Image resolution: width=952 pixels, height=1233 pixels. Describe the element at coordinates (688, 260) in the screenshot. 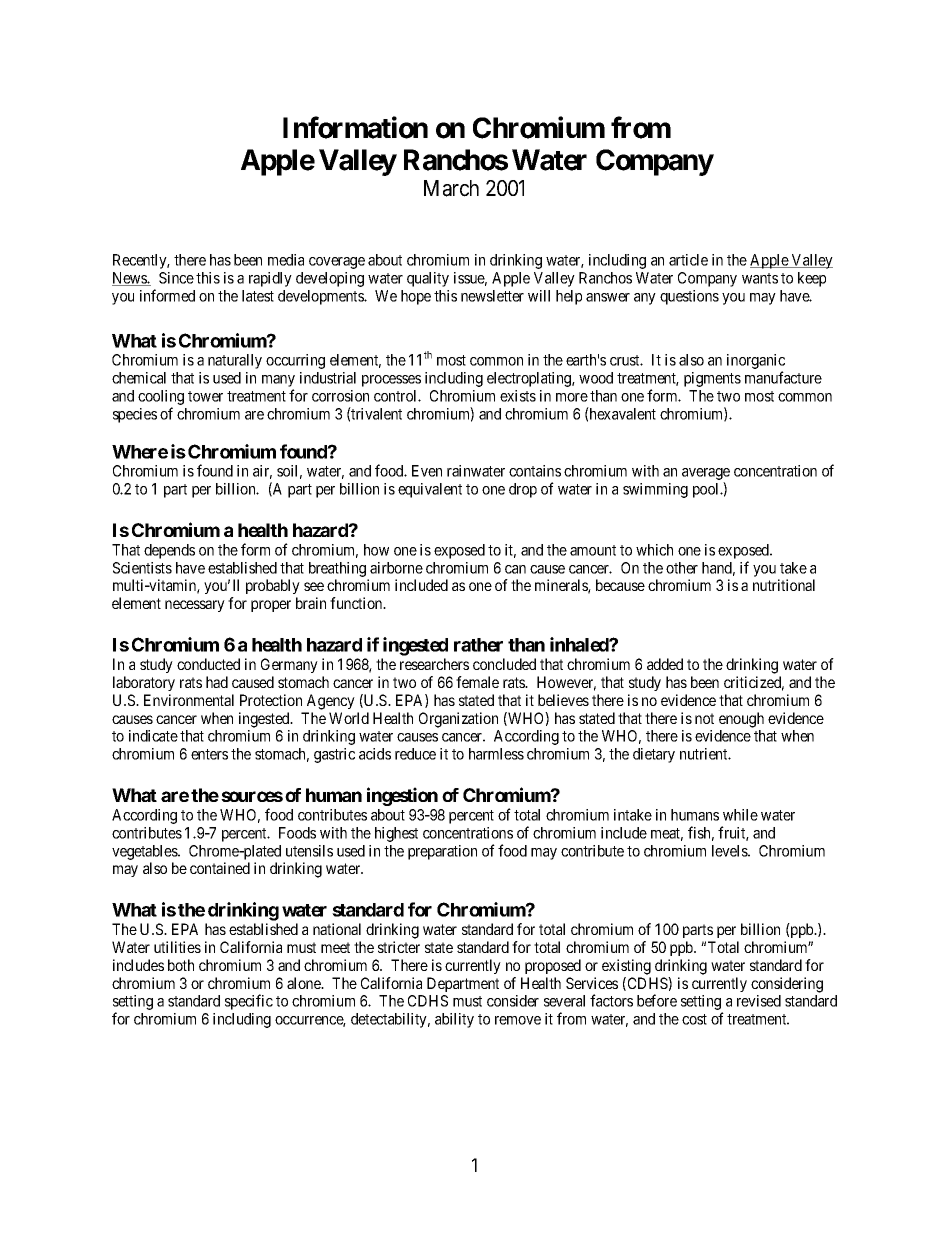

I see `article` at that location.
